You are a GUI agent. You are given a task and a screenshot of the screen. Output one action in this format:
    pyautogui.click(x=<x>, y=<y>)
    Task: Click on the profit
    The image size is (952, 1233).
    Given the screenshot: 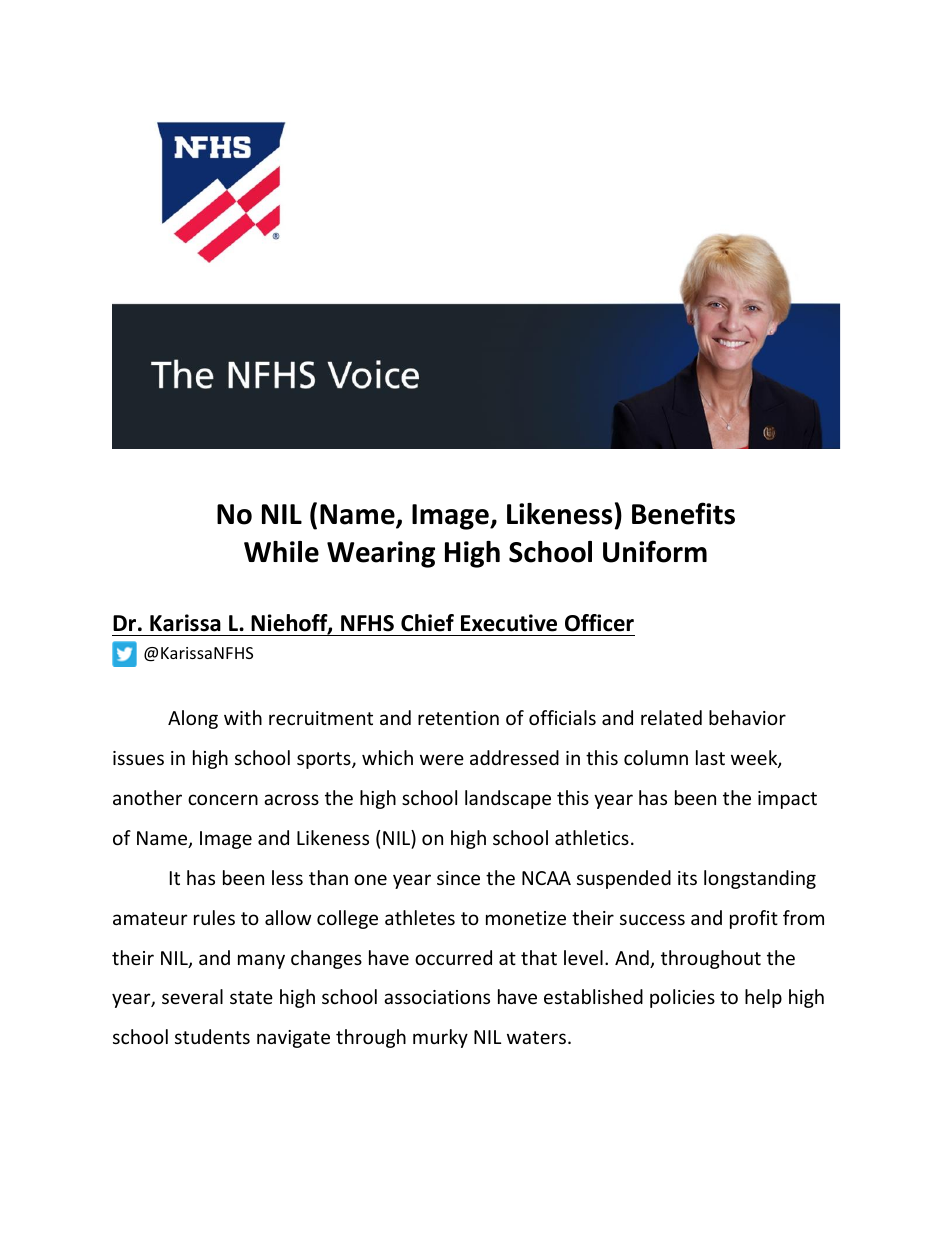 What is the action you would take?
    pyautogui.click(x=754, y=919)
